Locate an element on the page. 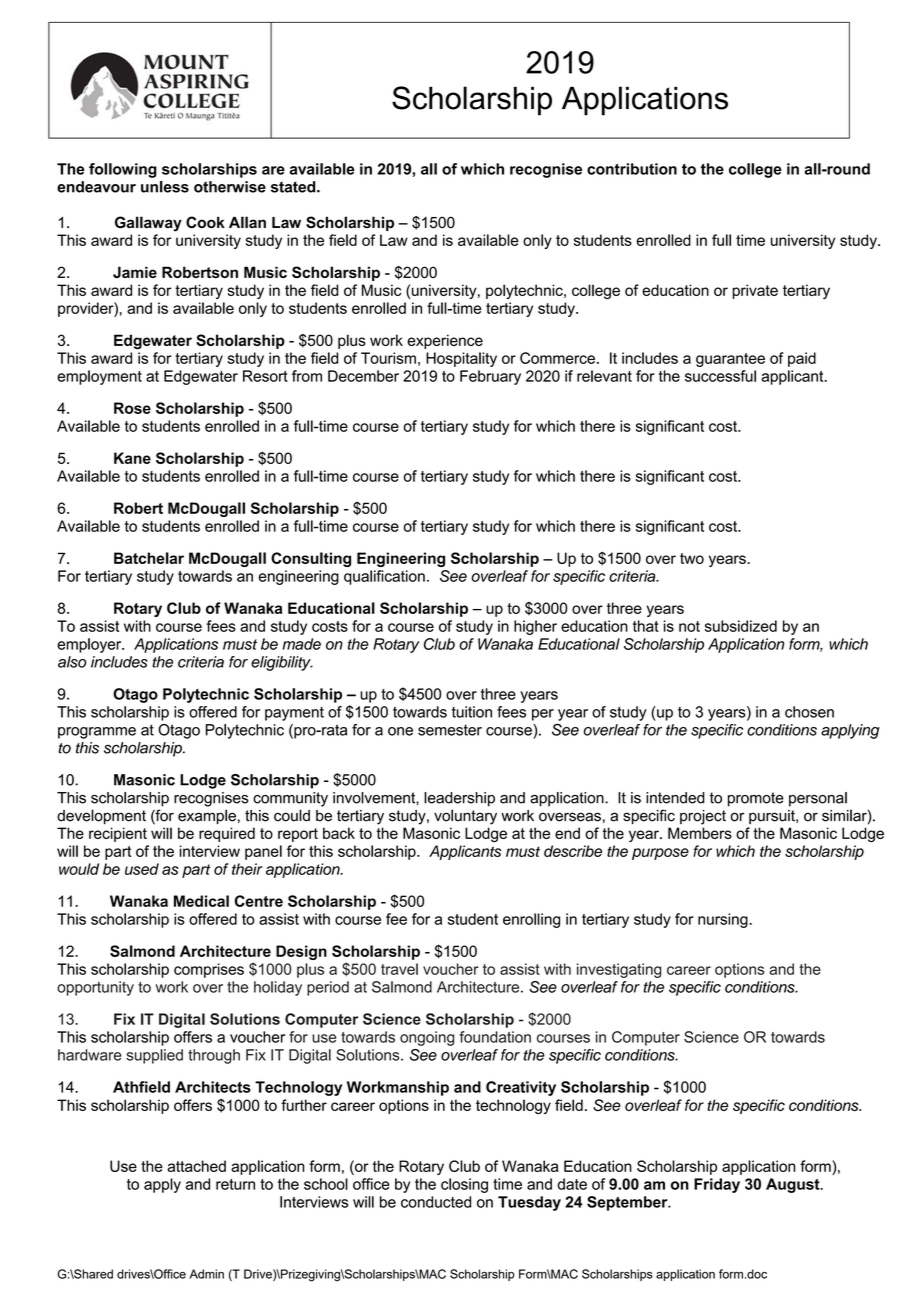 This image has height=1308, width=924. Kane is located at coordinates (132, 458).
